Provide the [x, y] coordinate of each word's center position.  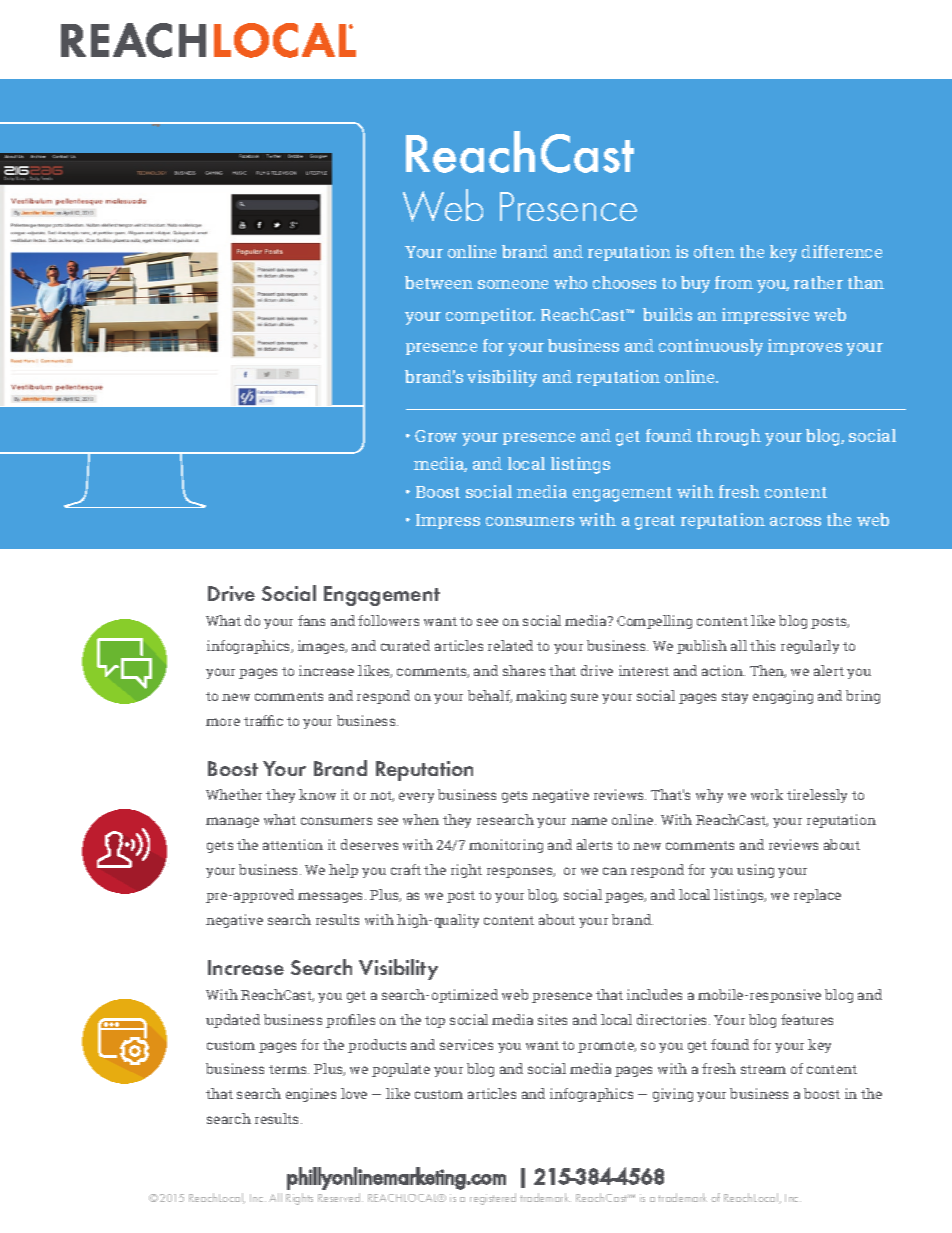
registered [493, 1199]
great [655, 522]
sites [552, 1019]
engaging [783, 697]
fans [311, 620]
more [223, 722]
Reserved [340, 1197]
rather [818, 282]
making [541, 697]
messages [332, 897]
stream [763, 1069]
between [439, 282]
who [570, 282]
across [795, 521]
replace [817, 896]
